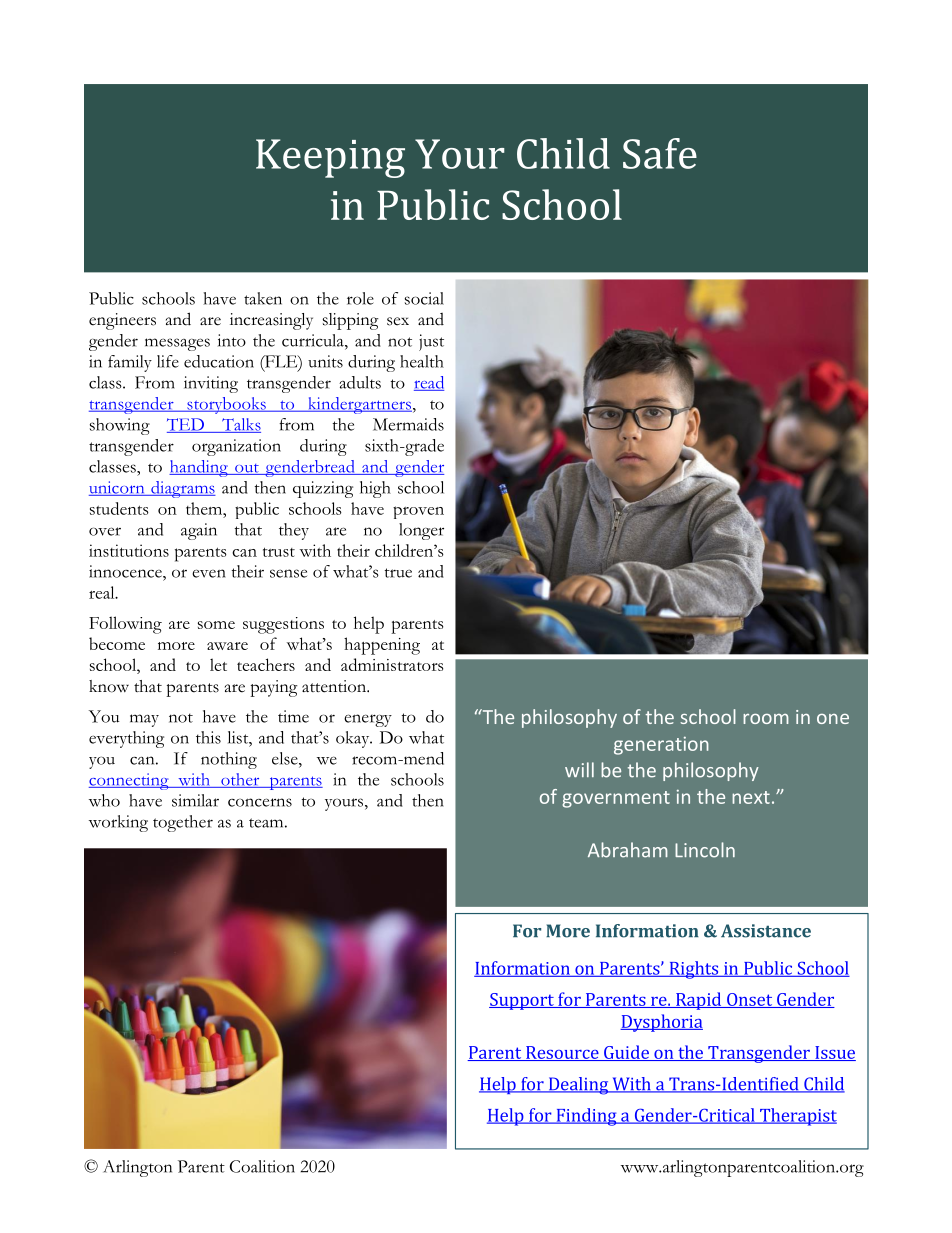 The height and width of the document is (1233, 952). I want to click on Safe, so click(660, 153).
